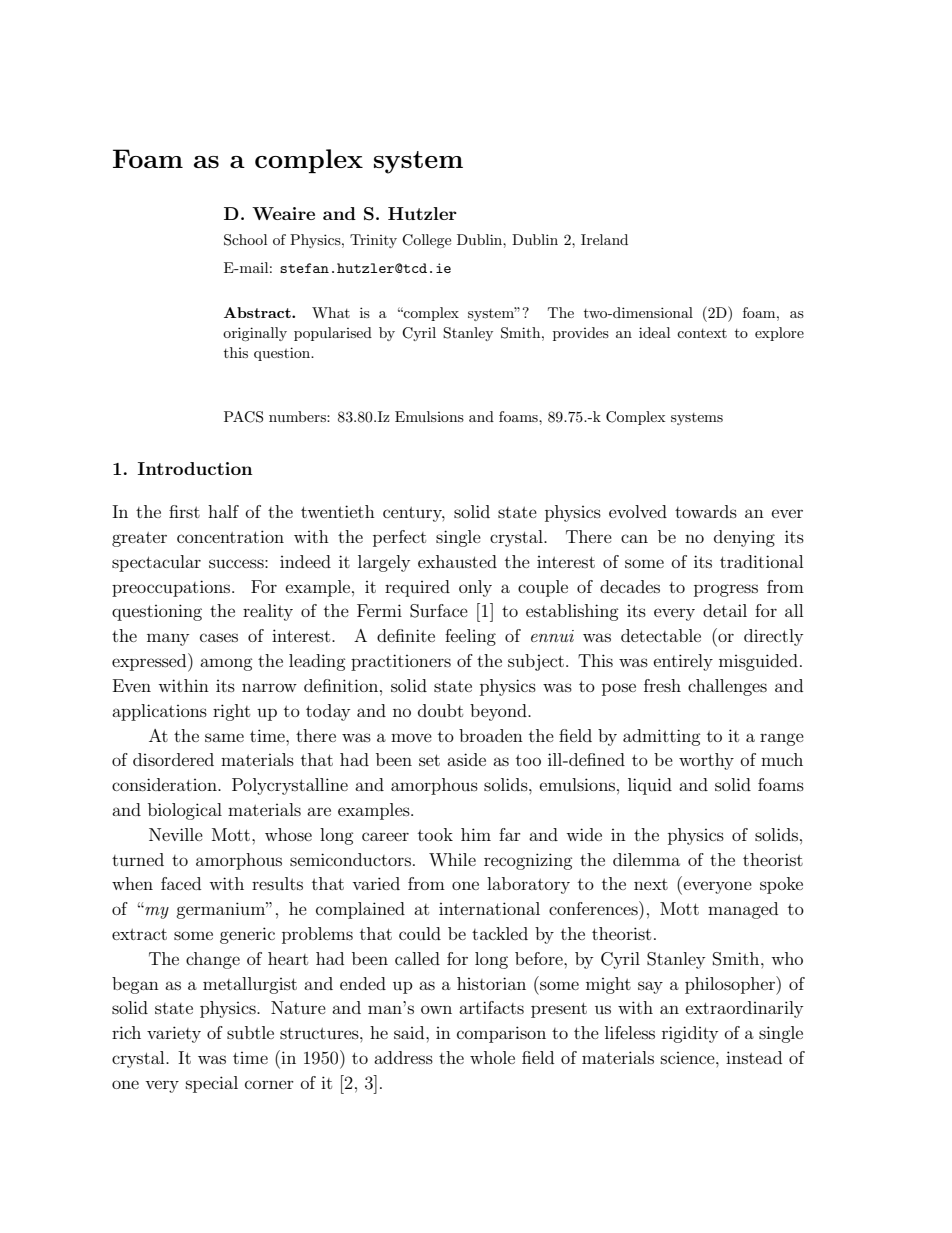 This image has height=1233, width=952. What do you see at coordinates (245, 240) in the image?
I see `School` at bounding box center [245, 240].
